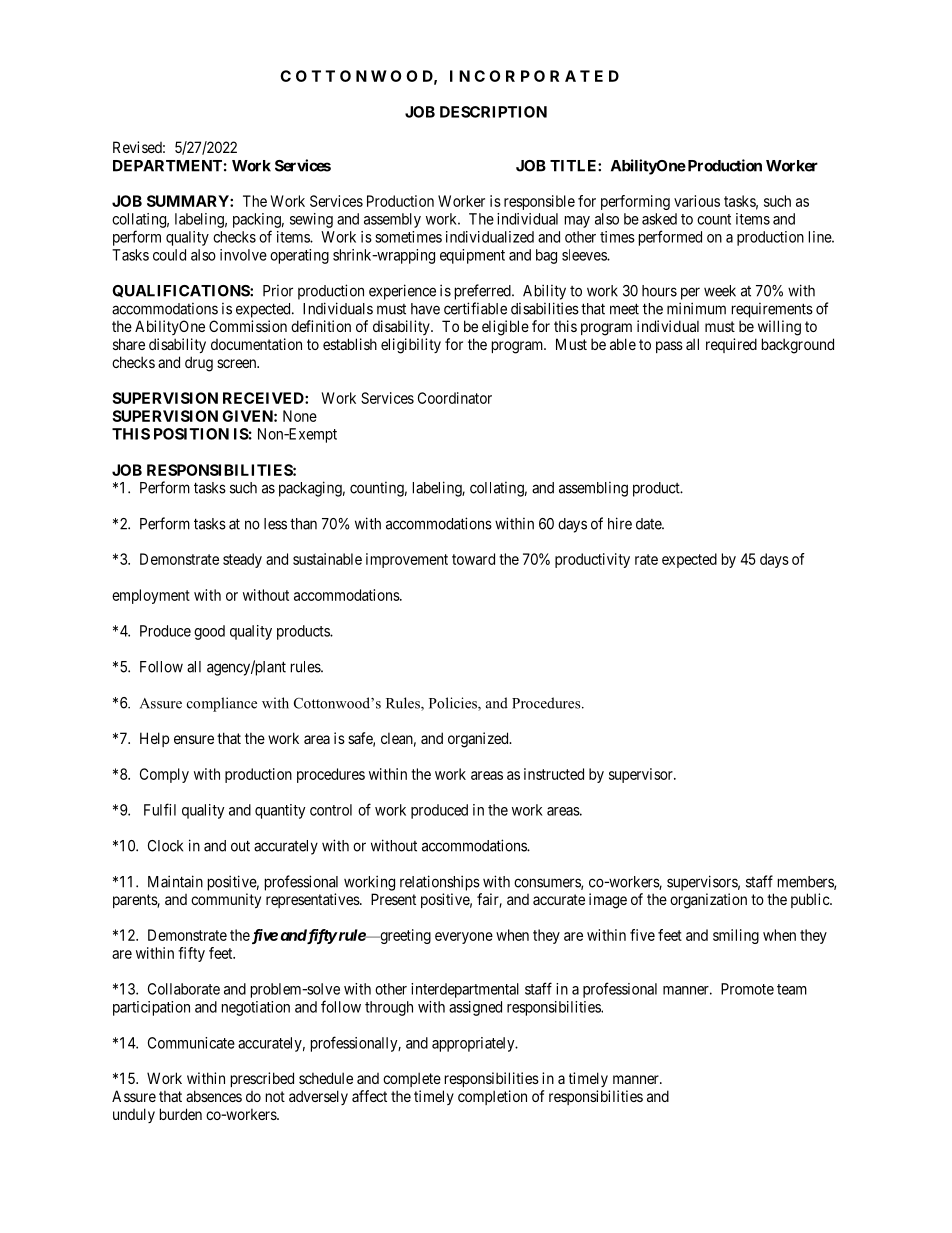 This screenshot has width=952, height=1233. Describe the element at coordinates (455, 398) in the screenshot. I see `Coordinator` at that location.
